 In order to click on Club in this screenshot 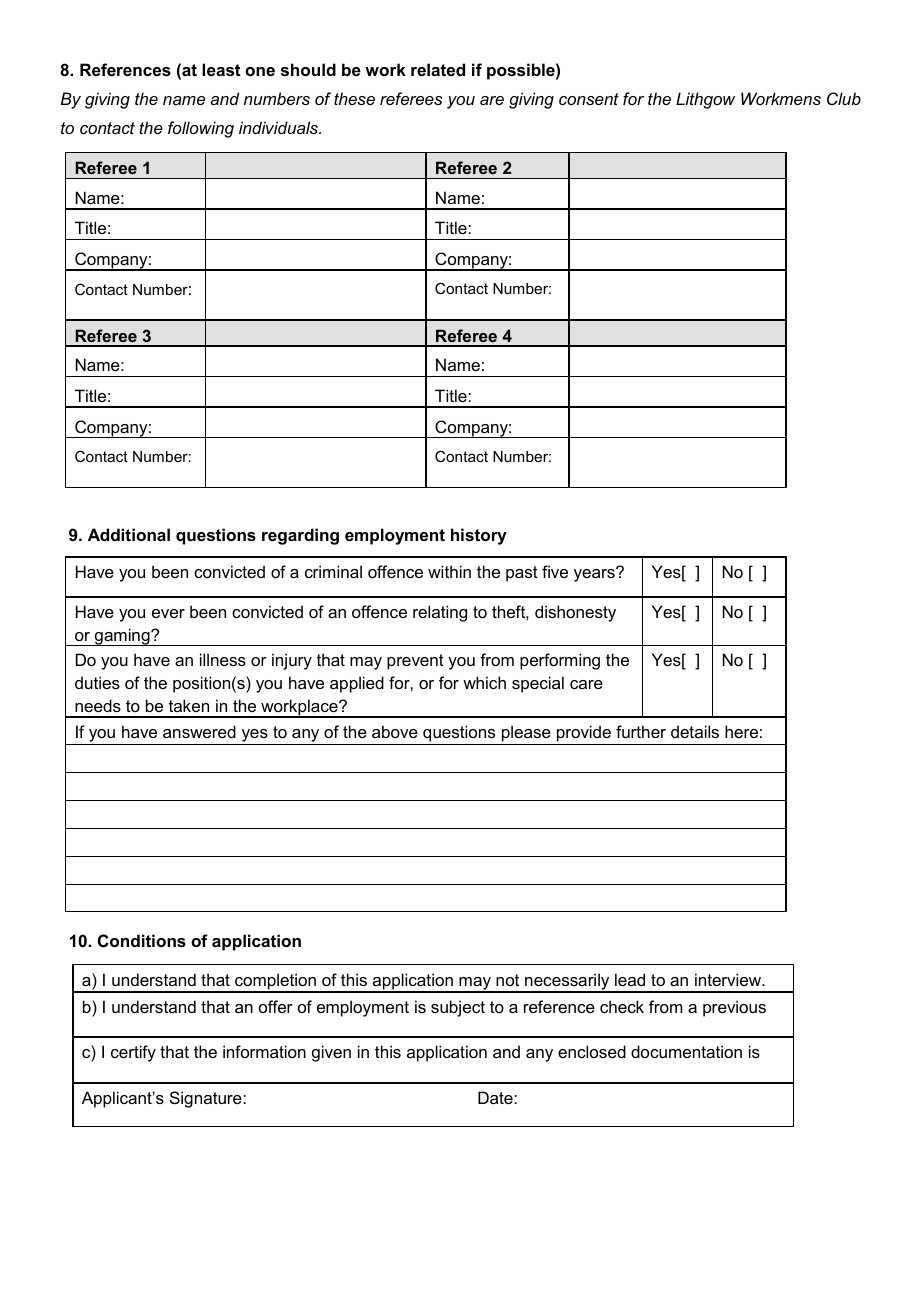, I will do `click(844, 98)`.
